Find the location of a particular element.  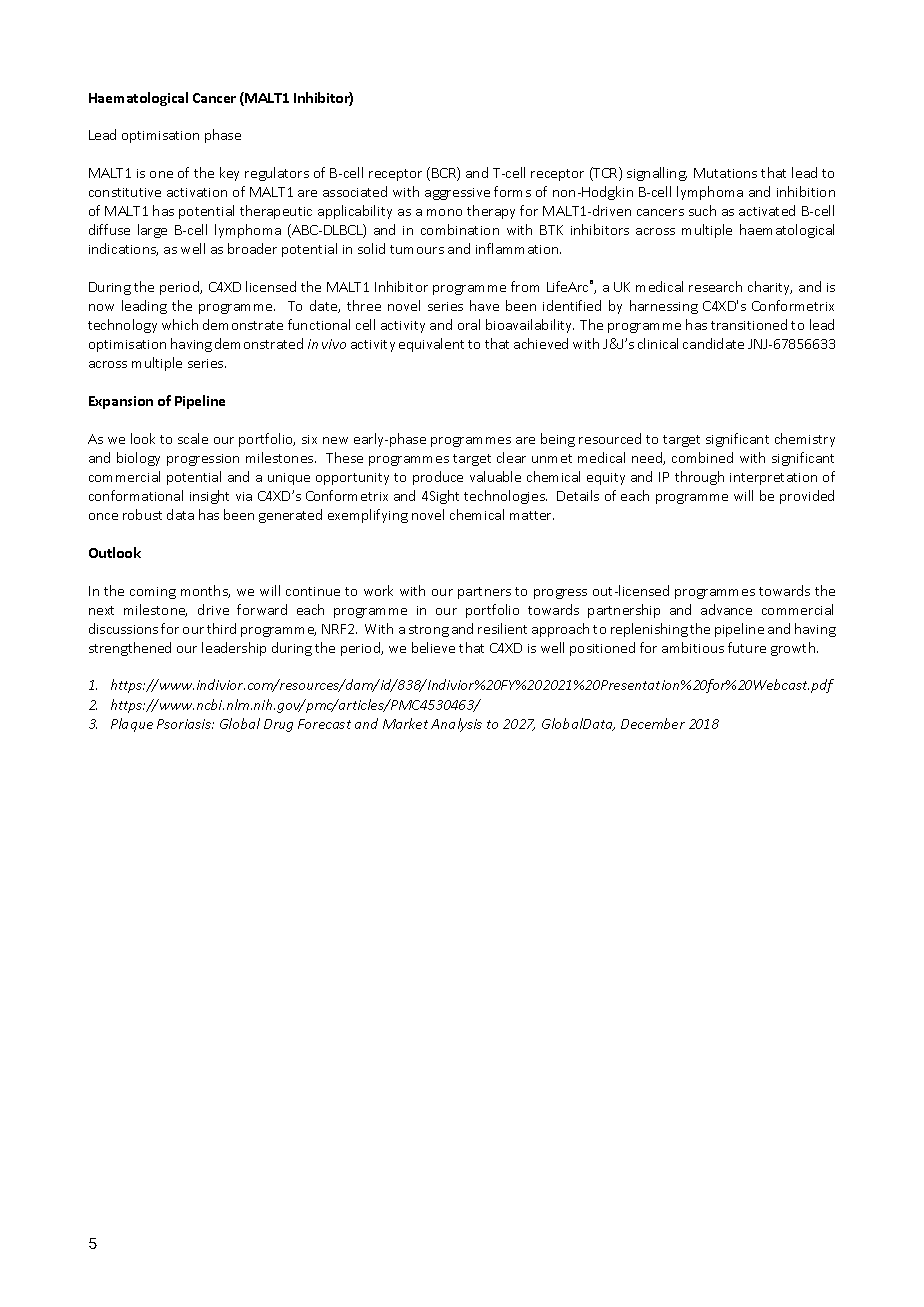

scale is located at coordinates (193, 438).
